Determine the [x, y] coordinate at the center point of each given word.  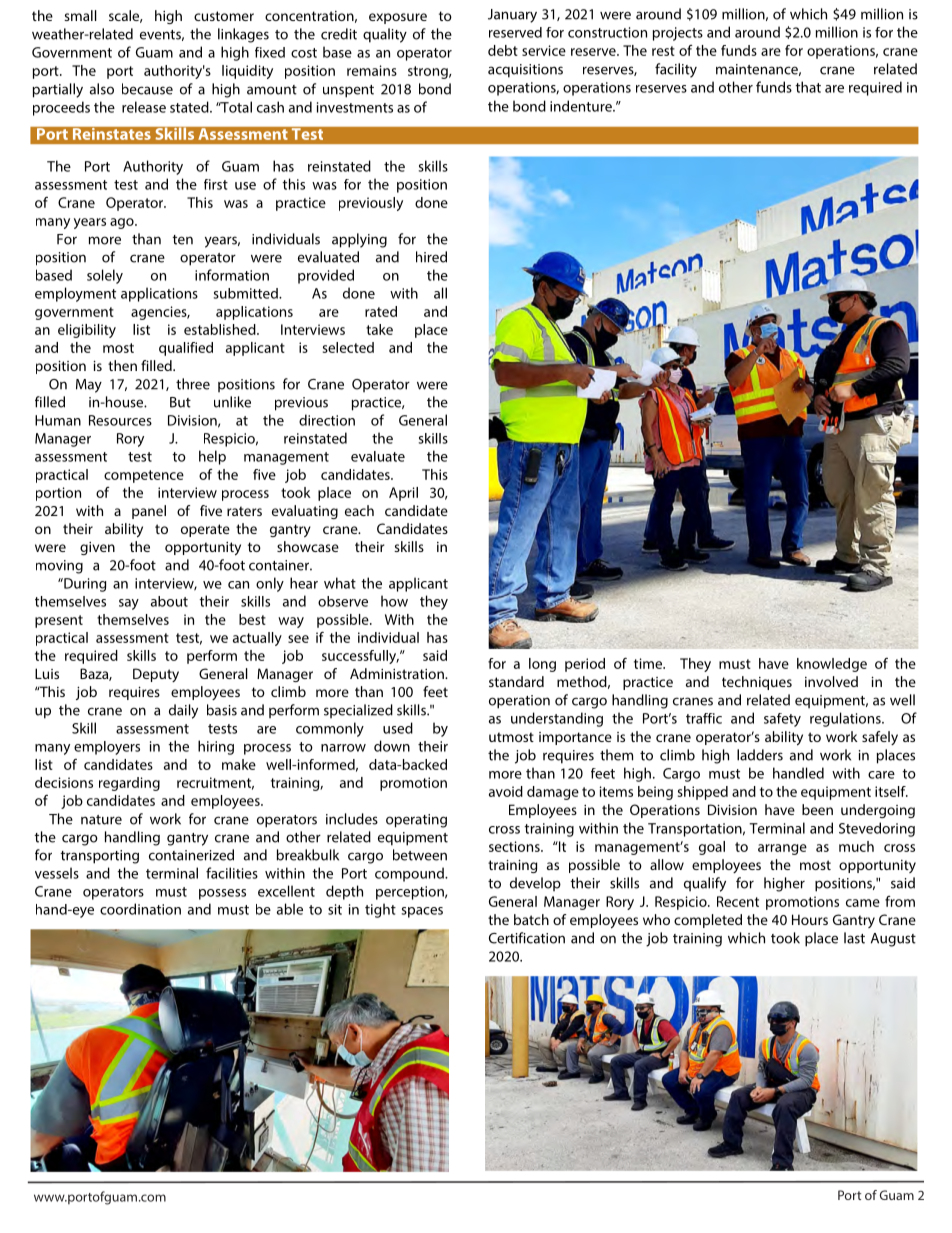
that [808, 87]
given [97, 548]
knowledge [832, 665]
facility [676, 70]
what [340, 583]
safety [782, 720]
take [379, 329]
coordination [140, 909]
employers [107, 748]
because [147, 89]
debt [503, 50]
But [180, 402]
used [398, 728]
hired [431, 257]
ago [123, 223]
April [403, 494]
